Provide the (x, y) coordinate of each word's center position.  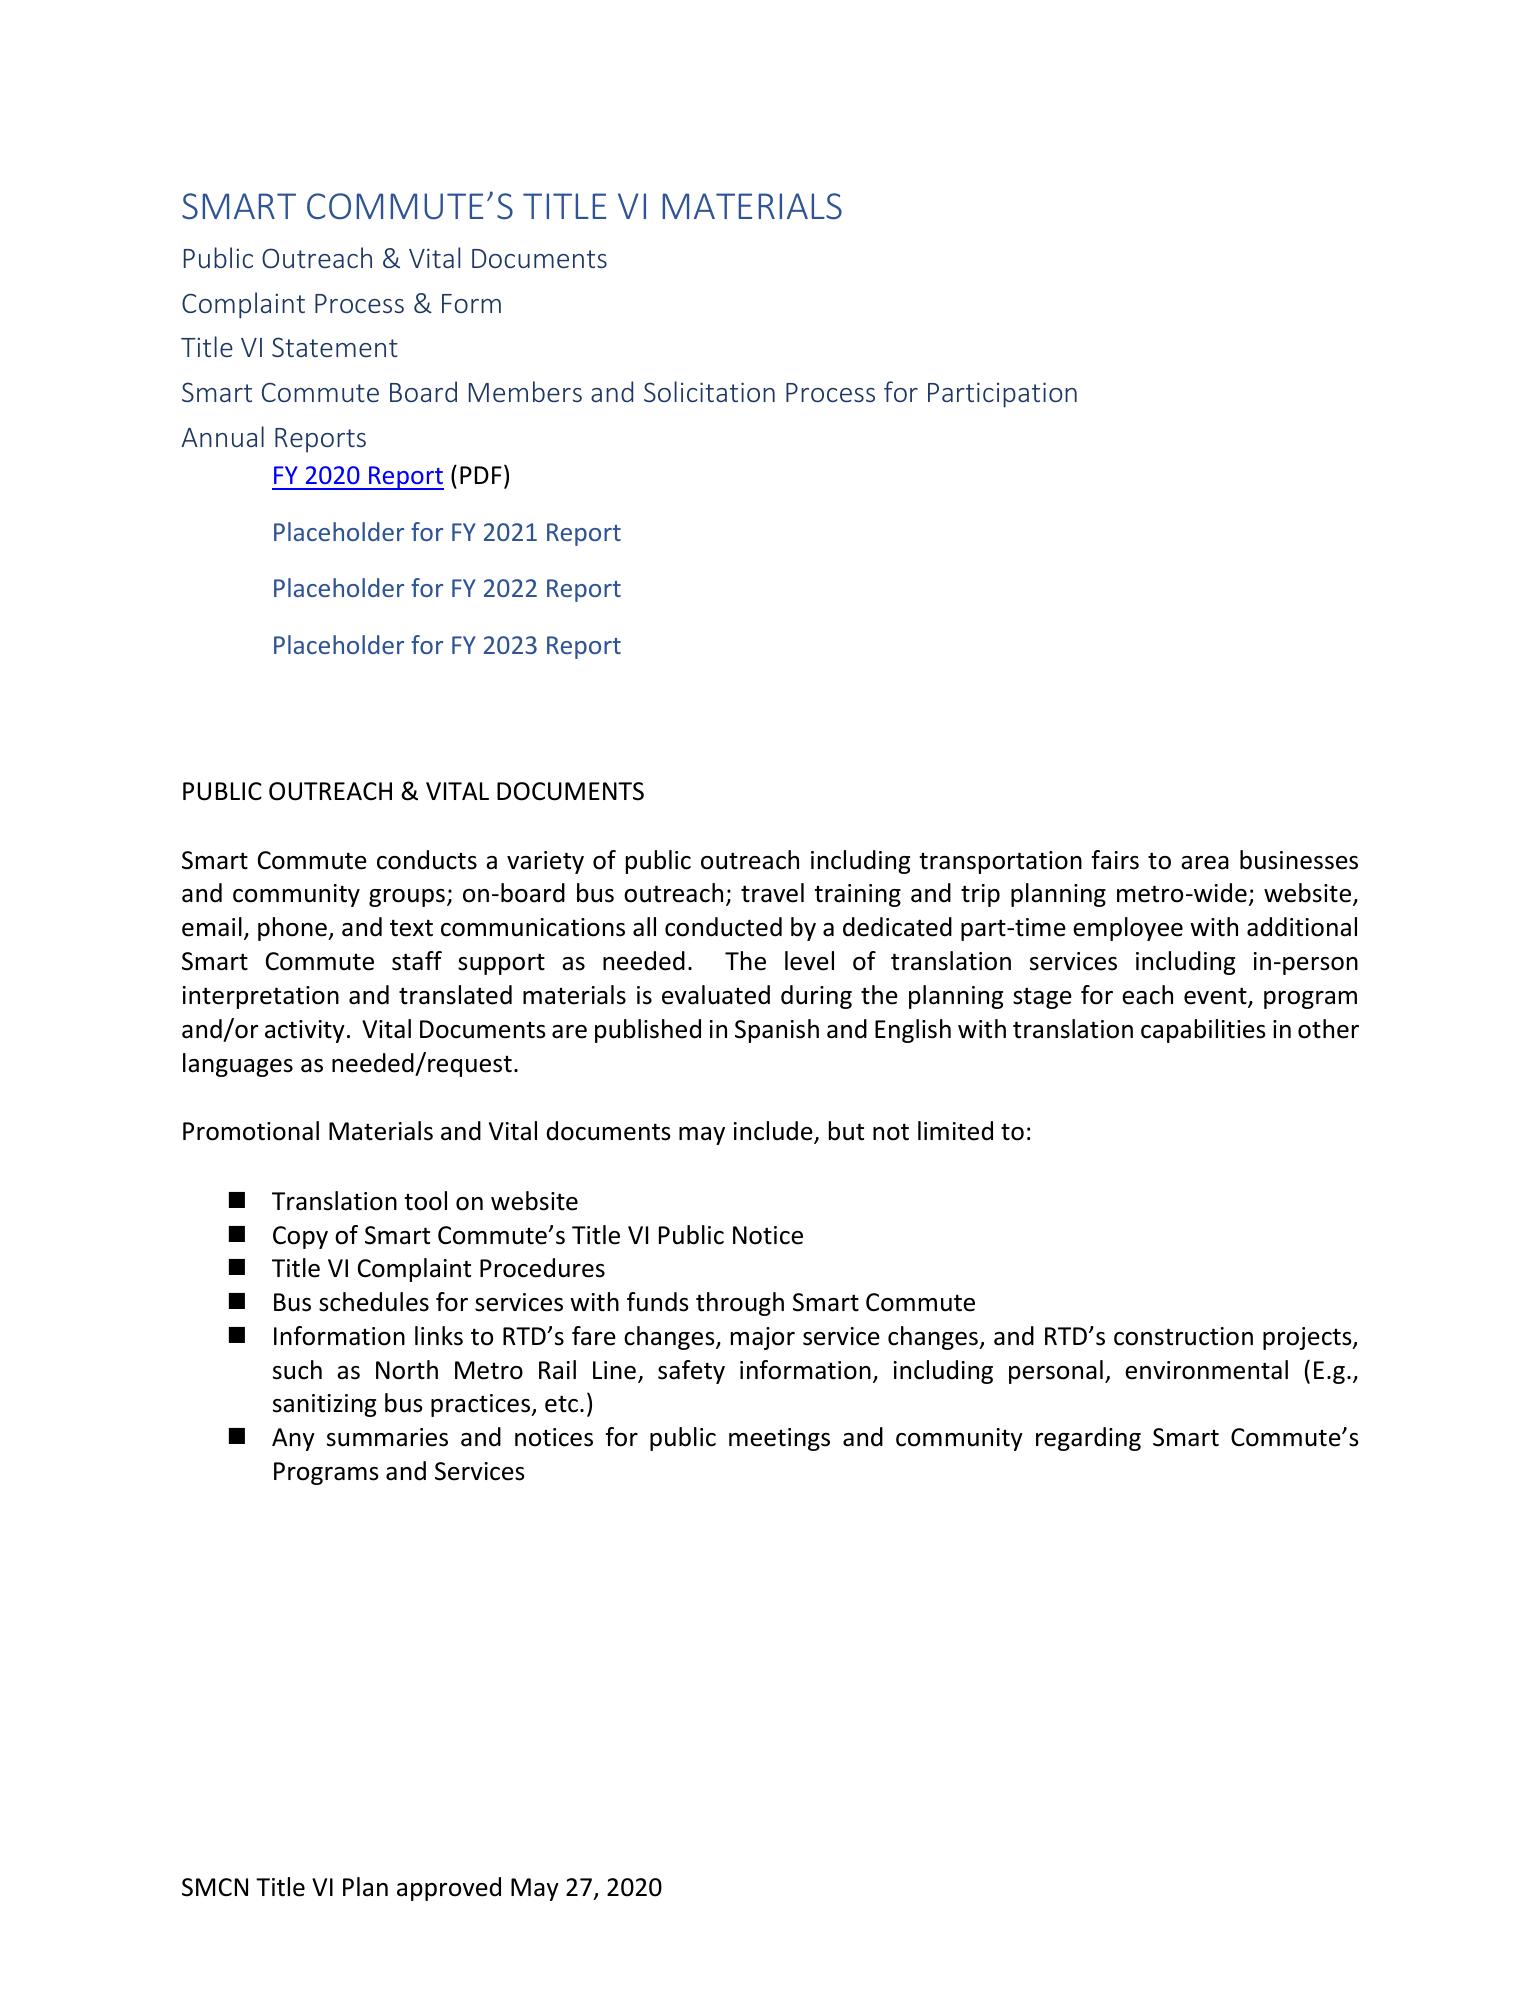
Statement (335, 347)
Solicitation (709, 391)
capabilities (1203, 1031)
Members (525, 391)
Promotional (251, 1131)
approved (449, 1889)
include (774, 1132)
